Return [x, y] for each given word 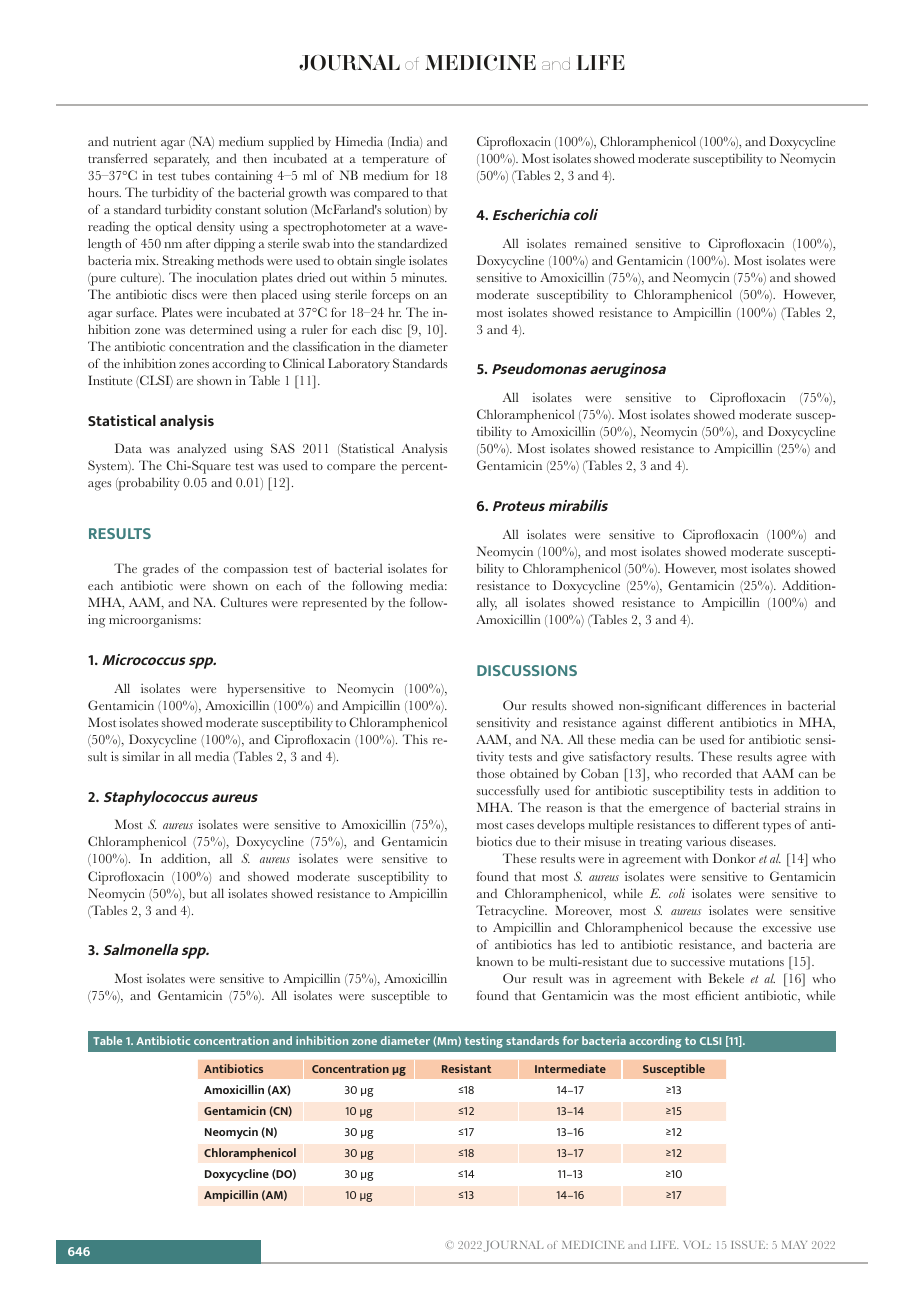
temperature [395, 161]
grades [161, 570]
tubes [195, 175]
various [706, 841]
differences [736, 705]
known [495, 961]
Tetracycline [511, 912]
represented [334, 604]
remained [601, 243]
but [198, 893]
